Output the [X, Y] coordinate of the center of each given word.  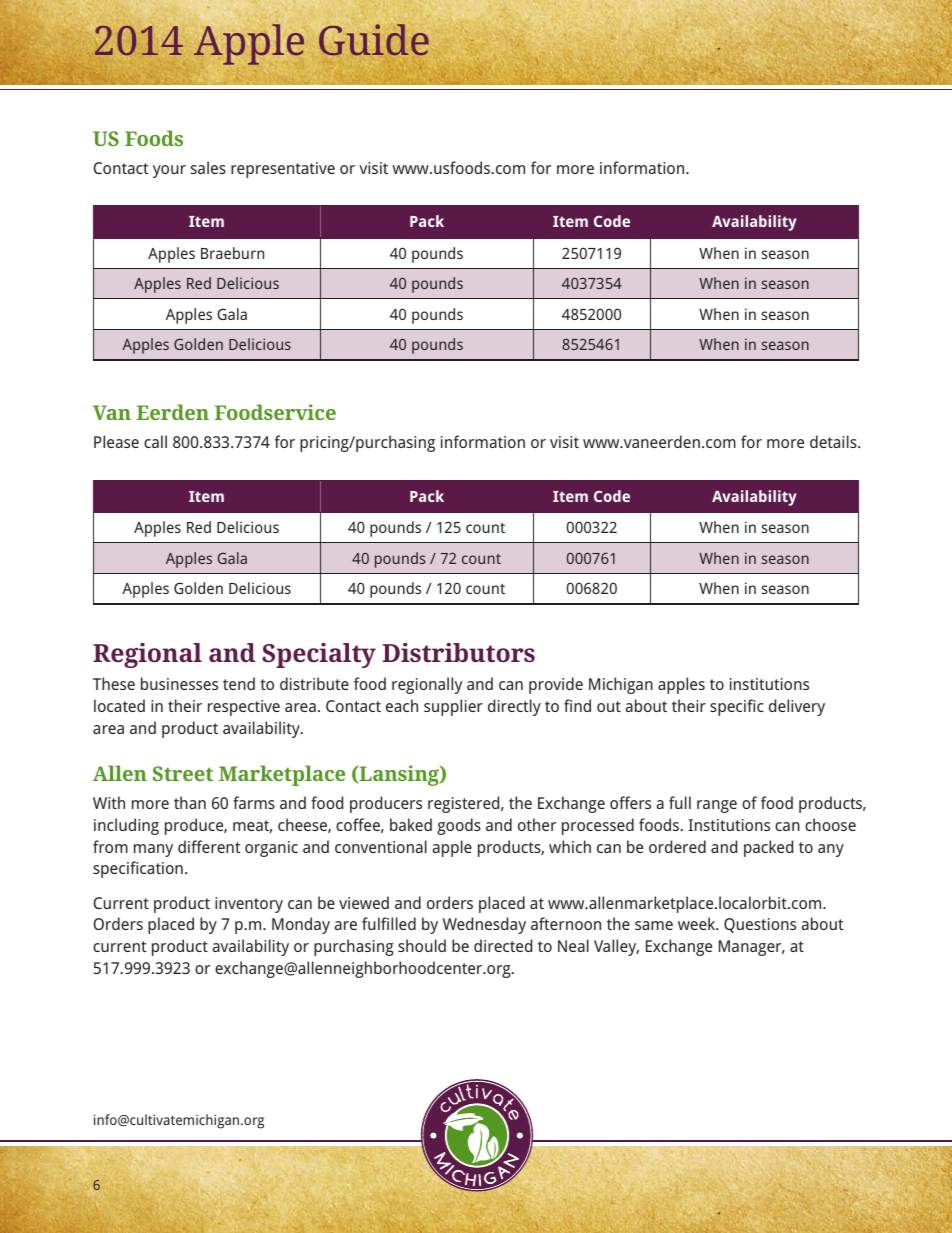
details [834, 441]
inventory [249, 905]
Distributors [458, 652]
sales [208, 167]
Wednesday [484, 925]
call [155, 441]
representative [283, 170]
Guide [374, 40]
